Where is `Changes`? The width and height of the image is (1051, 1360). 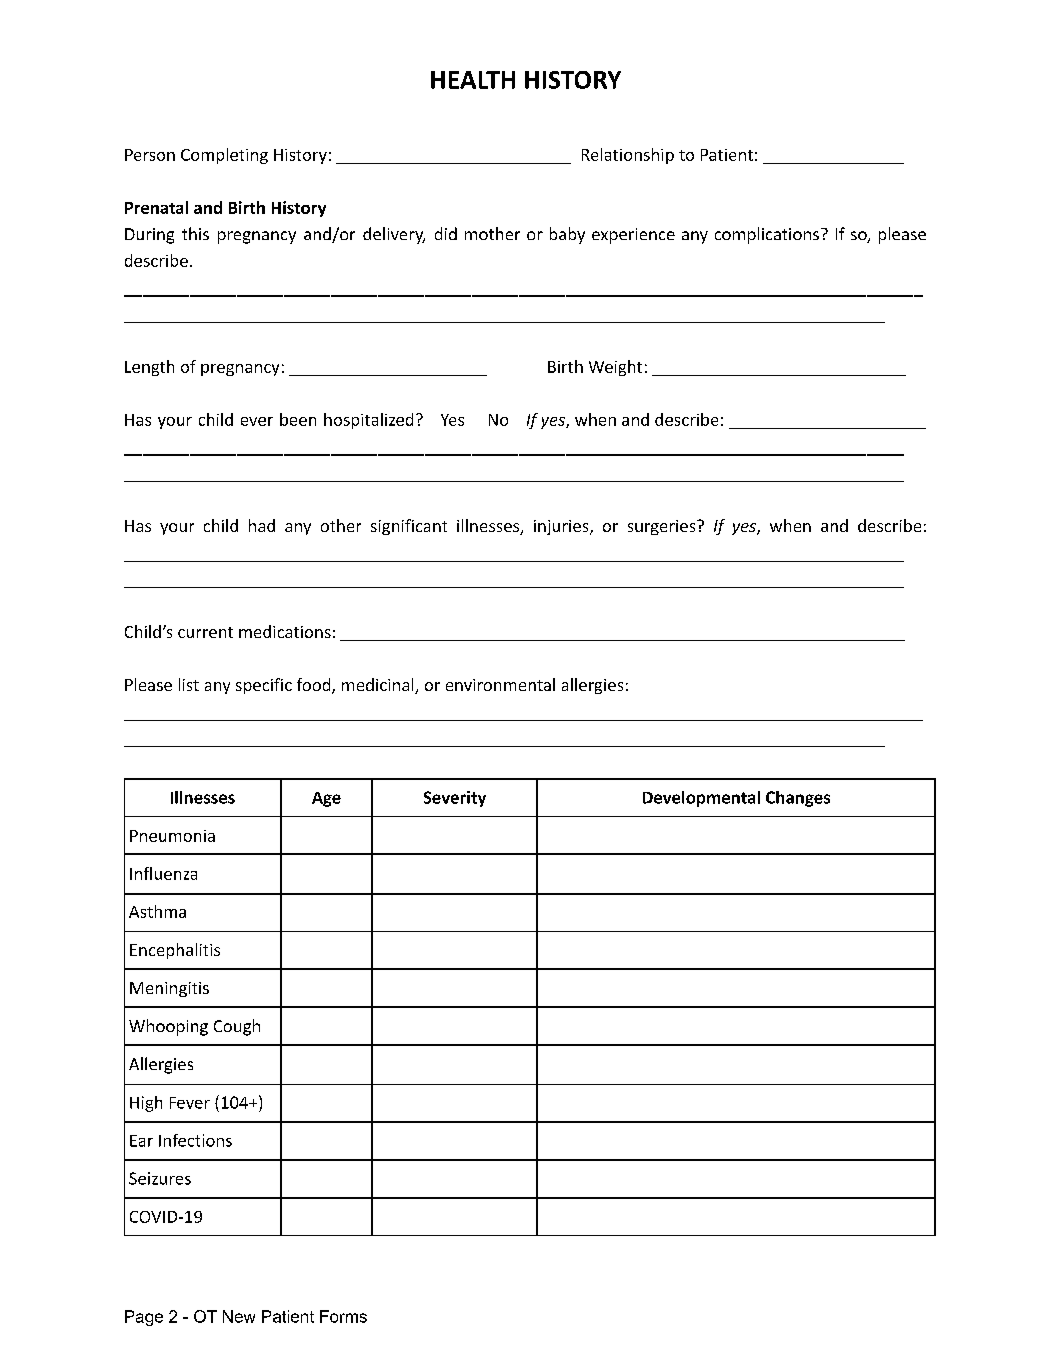 Changes is located at coordinates (798, 799).
